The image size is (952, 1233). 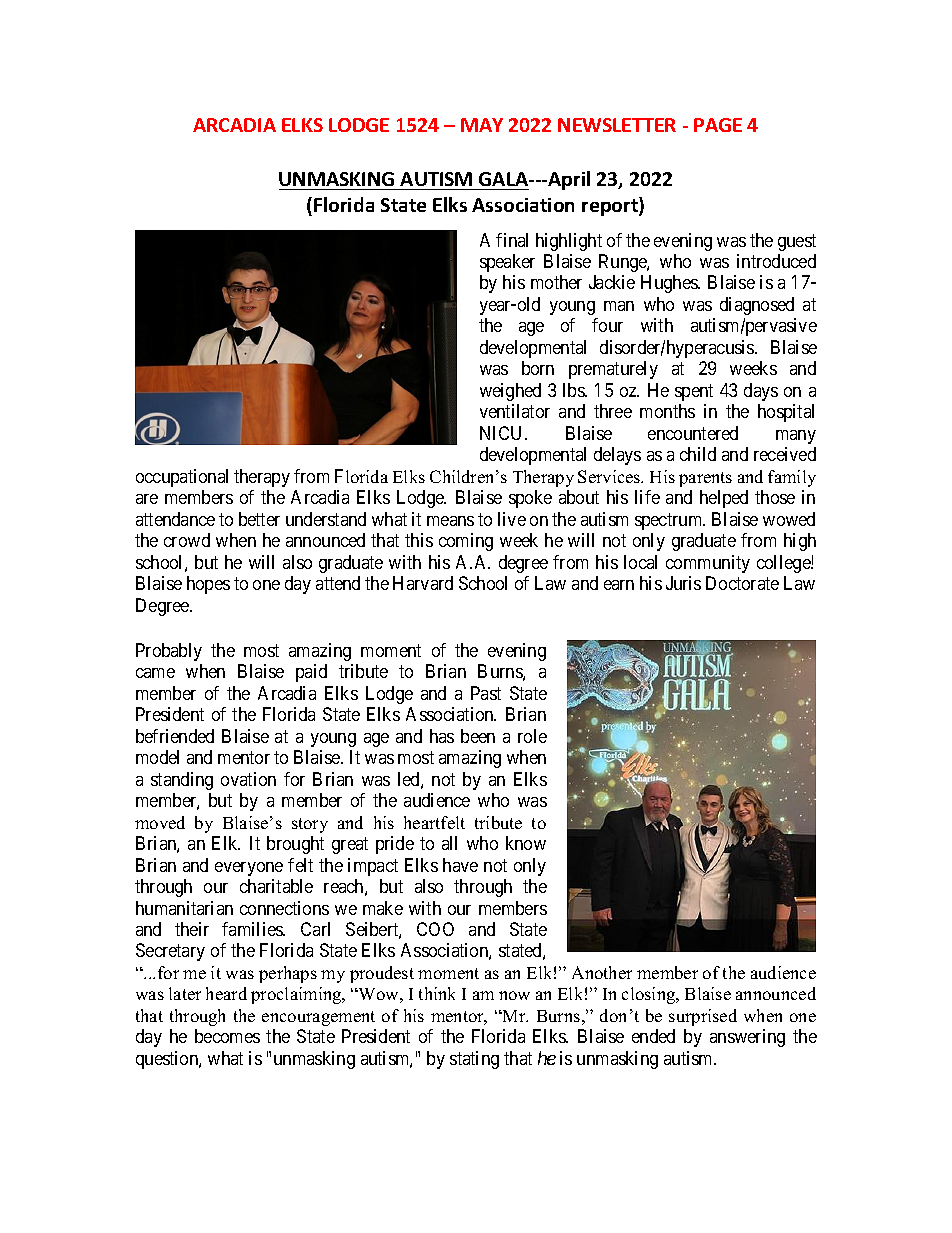 I want to click on role, so click(x=532, y=736).
